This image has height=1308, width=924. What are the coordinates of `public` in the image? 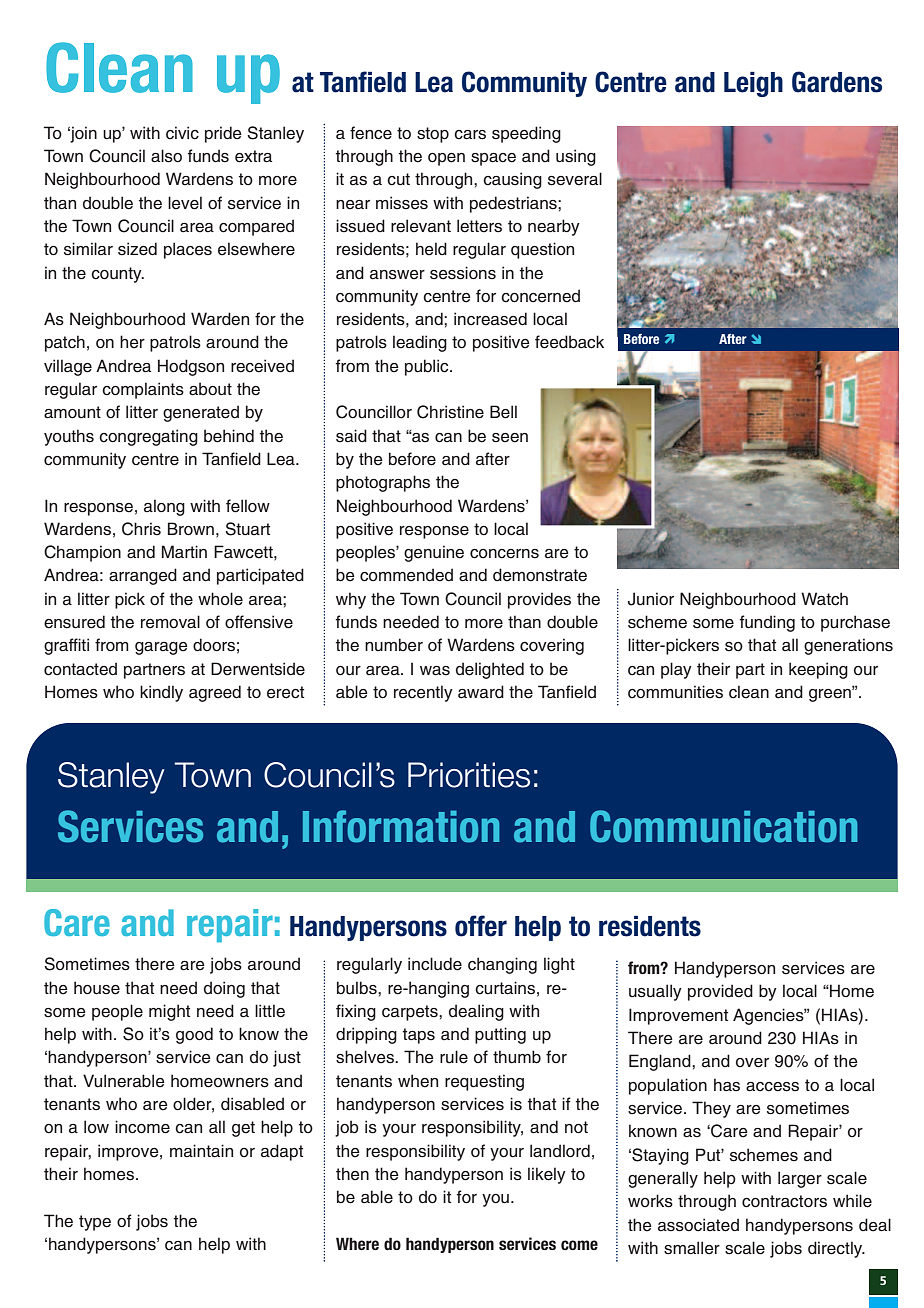 It's located at (428, 367).
